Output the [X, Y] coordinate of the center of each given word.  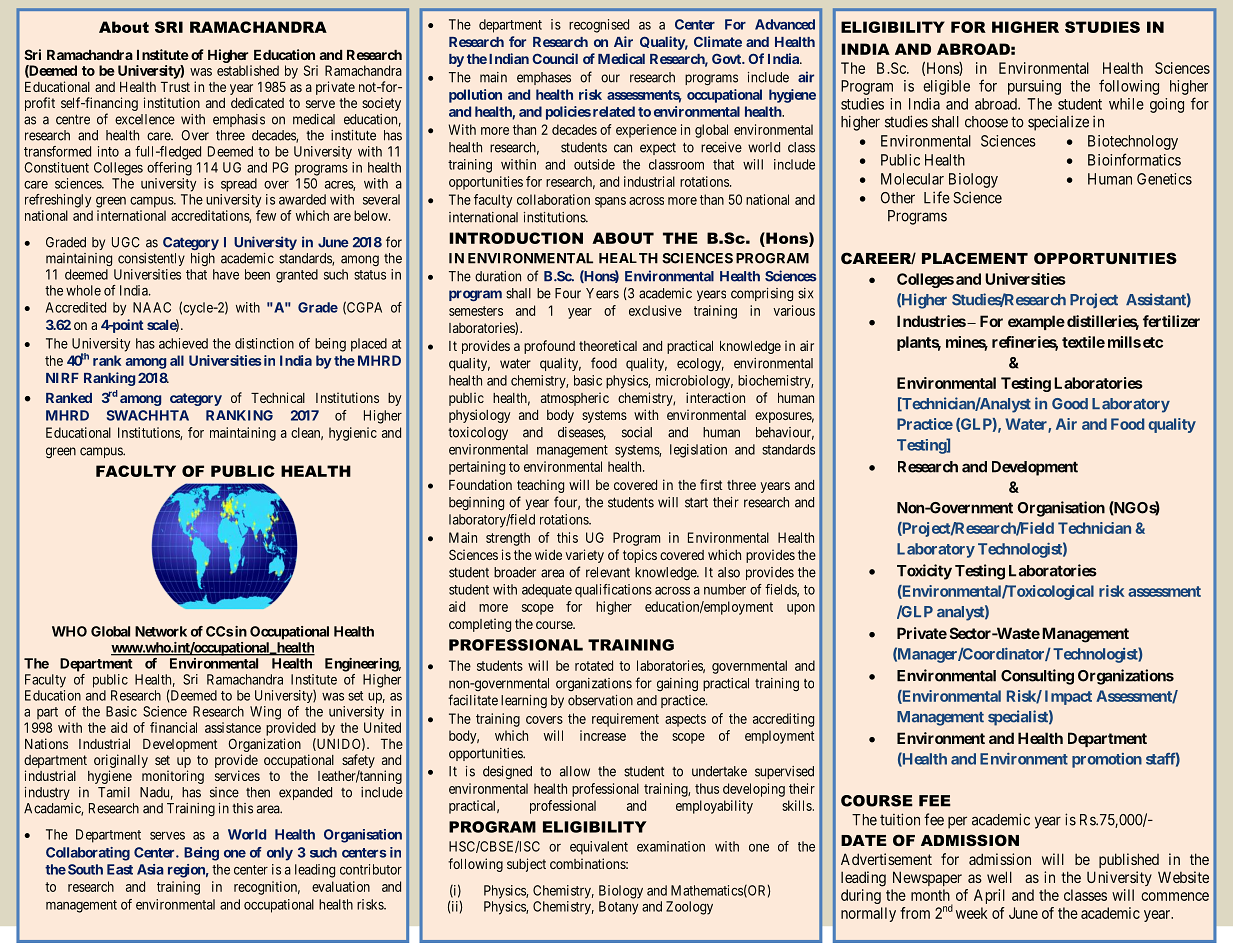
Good [1070, 404]
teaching [540, 486]
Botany [618, 908]
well [999, 877]
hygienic [353, 434]
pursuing [1034, 87]
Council [555, 58]
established [248, 70]
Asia [150, 869]
